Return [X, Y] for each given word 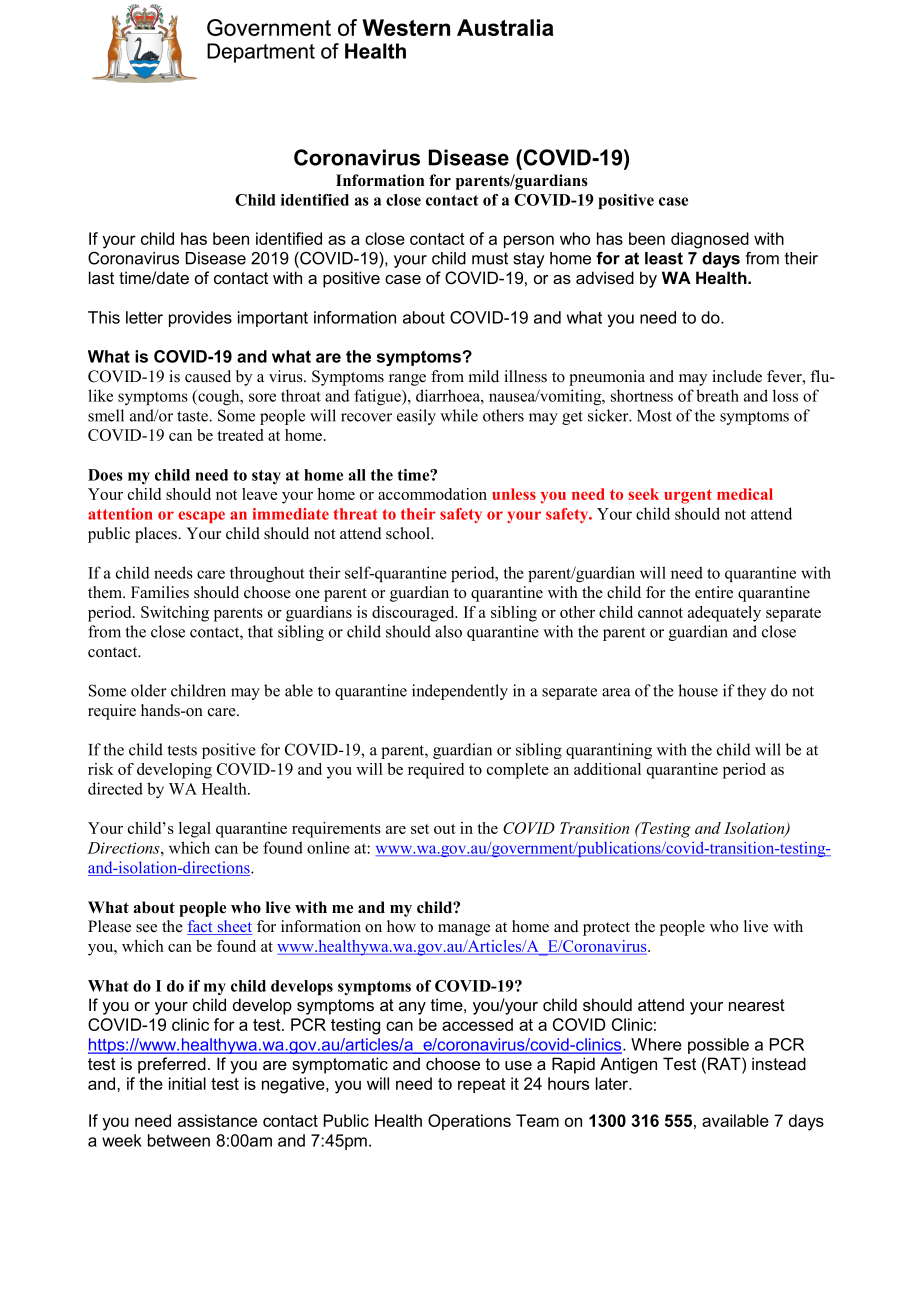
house [698, 690]
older [149, 690]
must [490, 258]
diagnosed [710, 240]
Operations [469, 1122]
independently [460, 692]
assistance [217, 1120]
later [613, 1083]
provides [200, 319]
